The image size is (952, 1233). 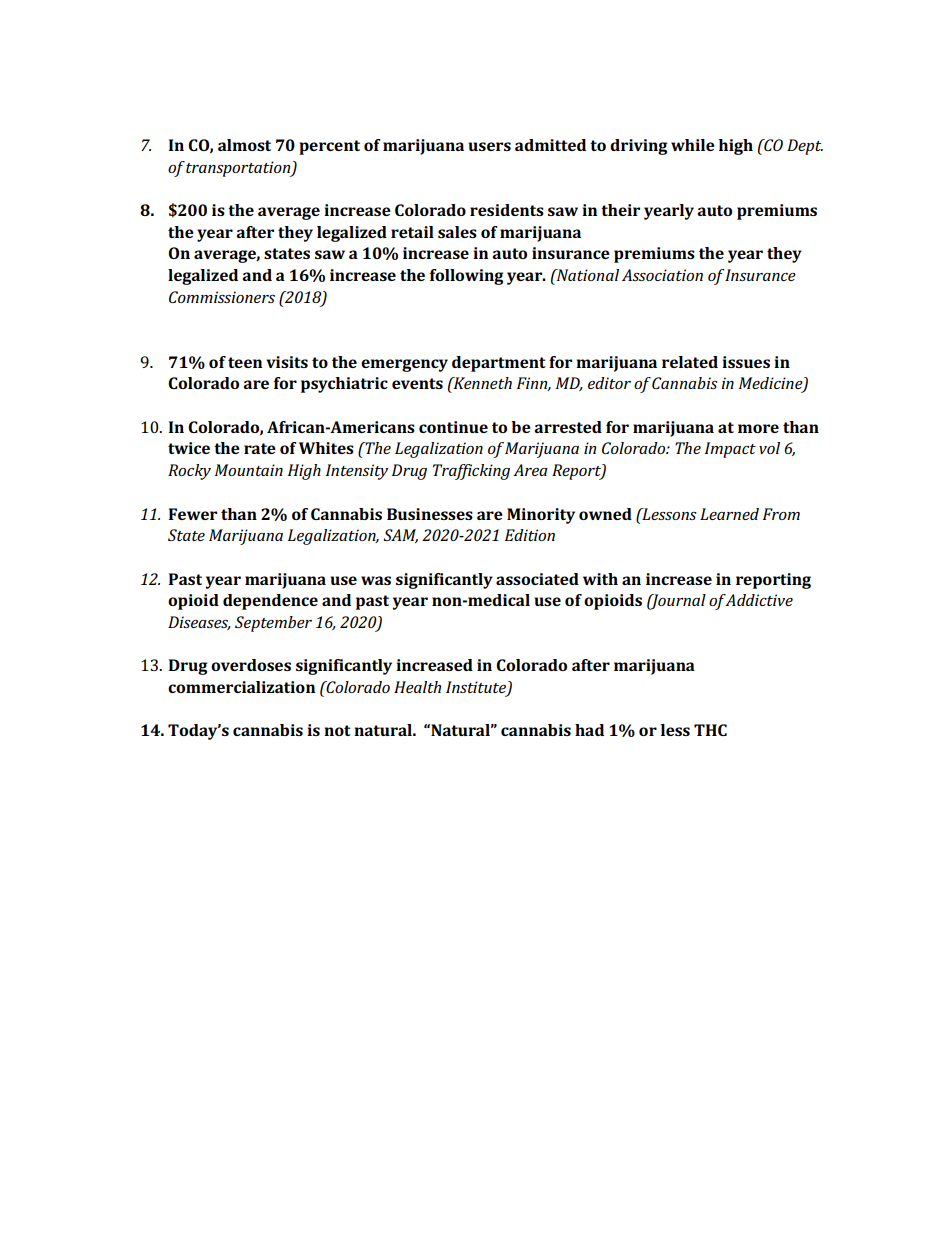 I want to click on issues, so click(x=746, y=362).
